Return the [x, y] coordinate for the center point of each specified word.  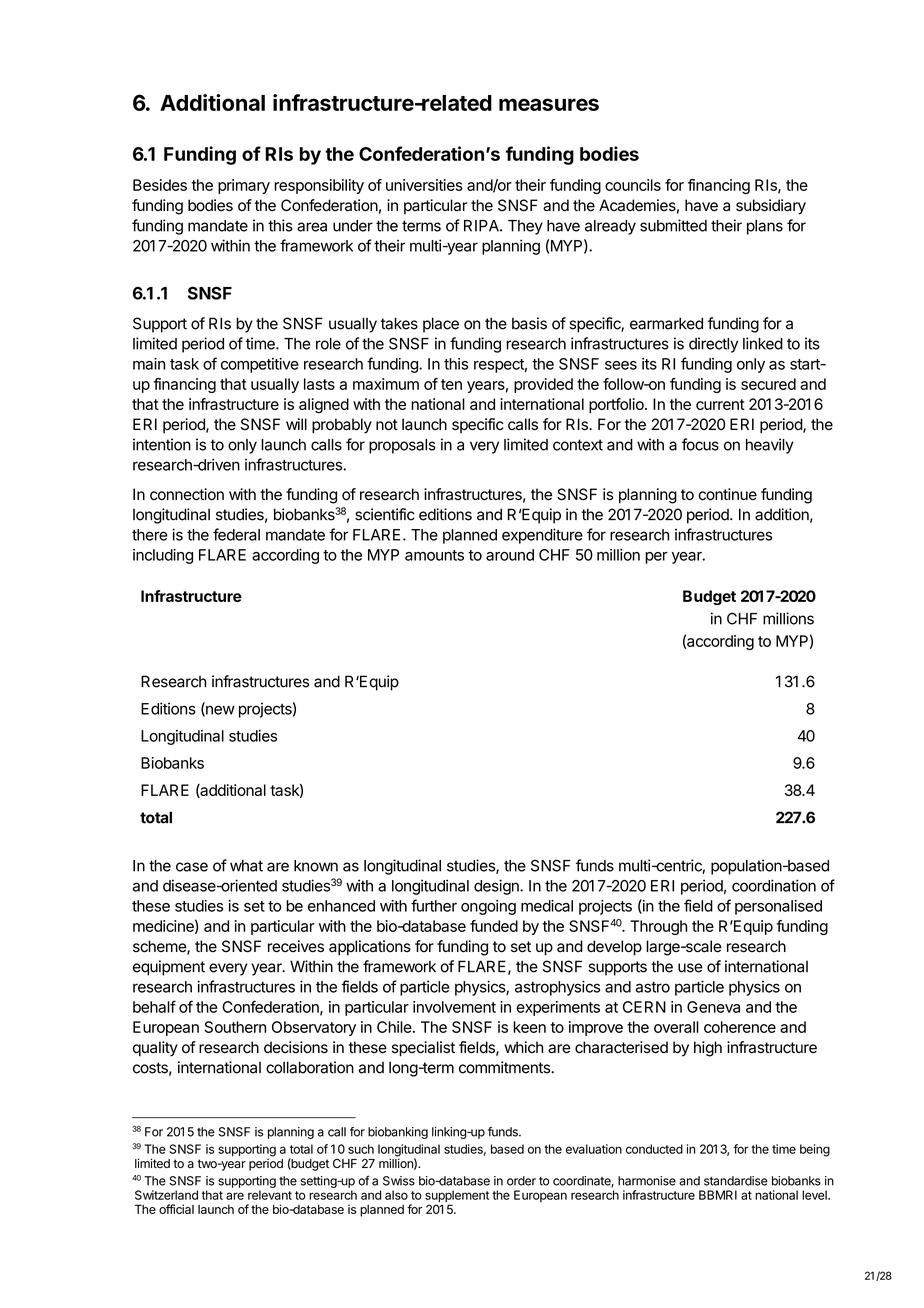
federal [236, 534]
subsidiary [771, 207]
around [510, 555]
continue [727, 494]
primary [244, 186]
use [690, 968]
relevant [270, 1195]
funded [494, 926]
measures [549, 104]
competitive [260, 365]
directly [713, 345]
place [441, 325]
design [497, 887]
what [246, 866]
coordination [774, 885]
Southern [235, 1027]
